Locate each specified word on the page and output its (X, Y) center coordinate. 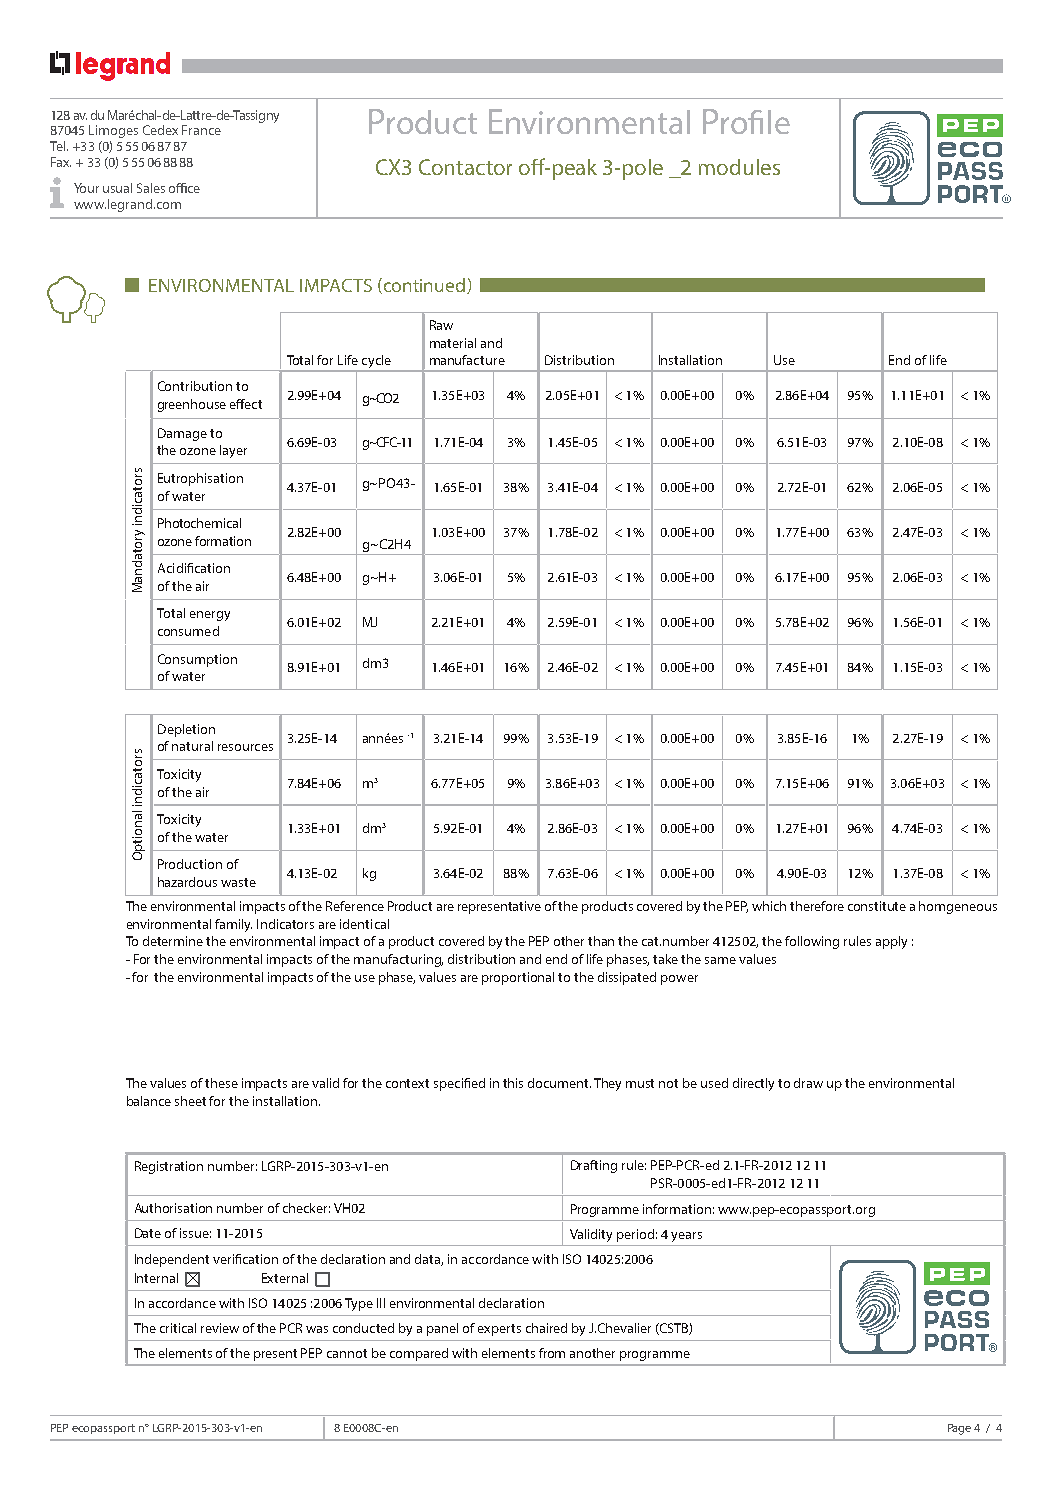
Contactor (465, 167)
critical (178, 1328)
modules (739, 167)
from (552, 1353)
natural (192, 746)
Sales (151, 188)
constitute (877, 906)
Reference (355, 906)
